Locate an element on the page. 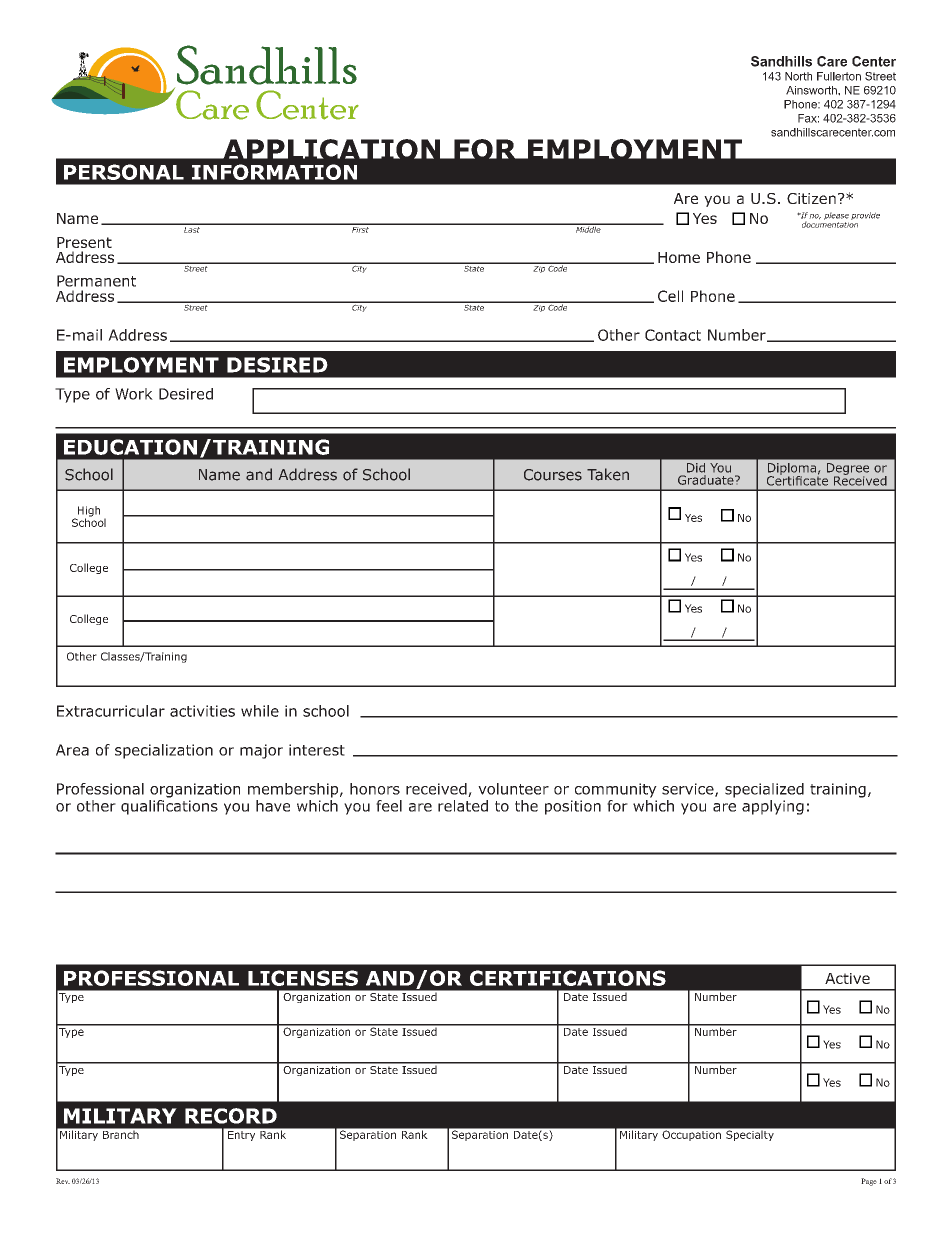 The height and width of the page is (1233, 952). INFORMATION is located at coordinates (274, 172).
